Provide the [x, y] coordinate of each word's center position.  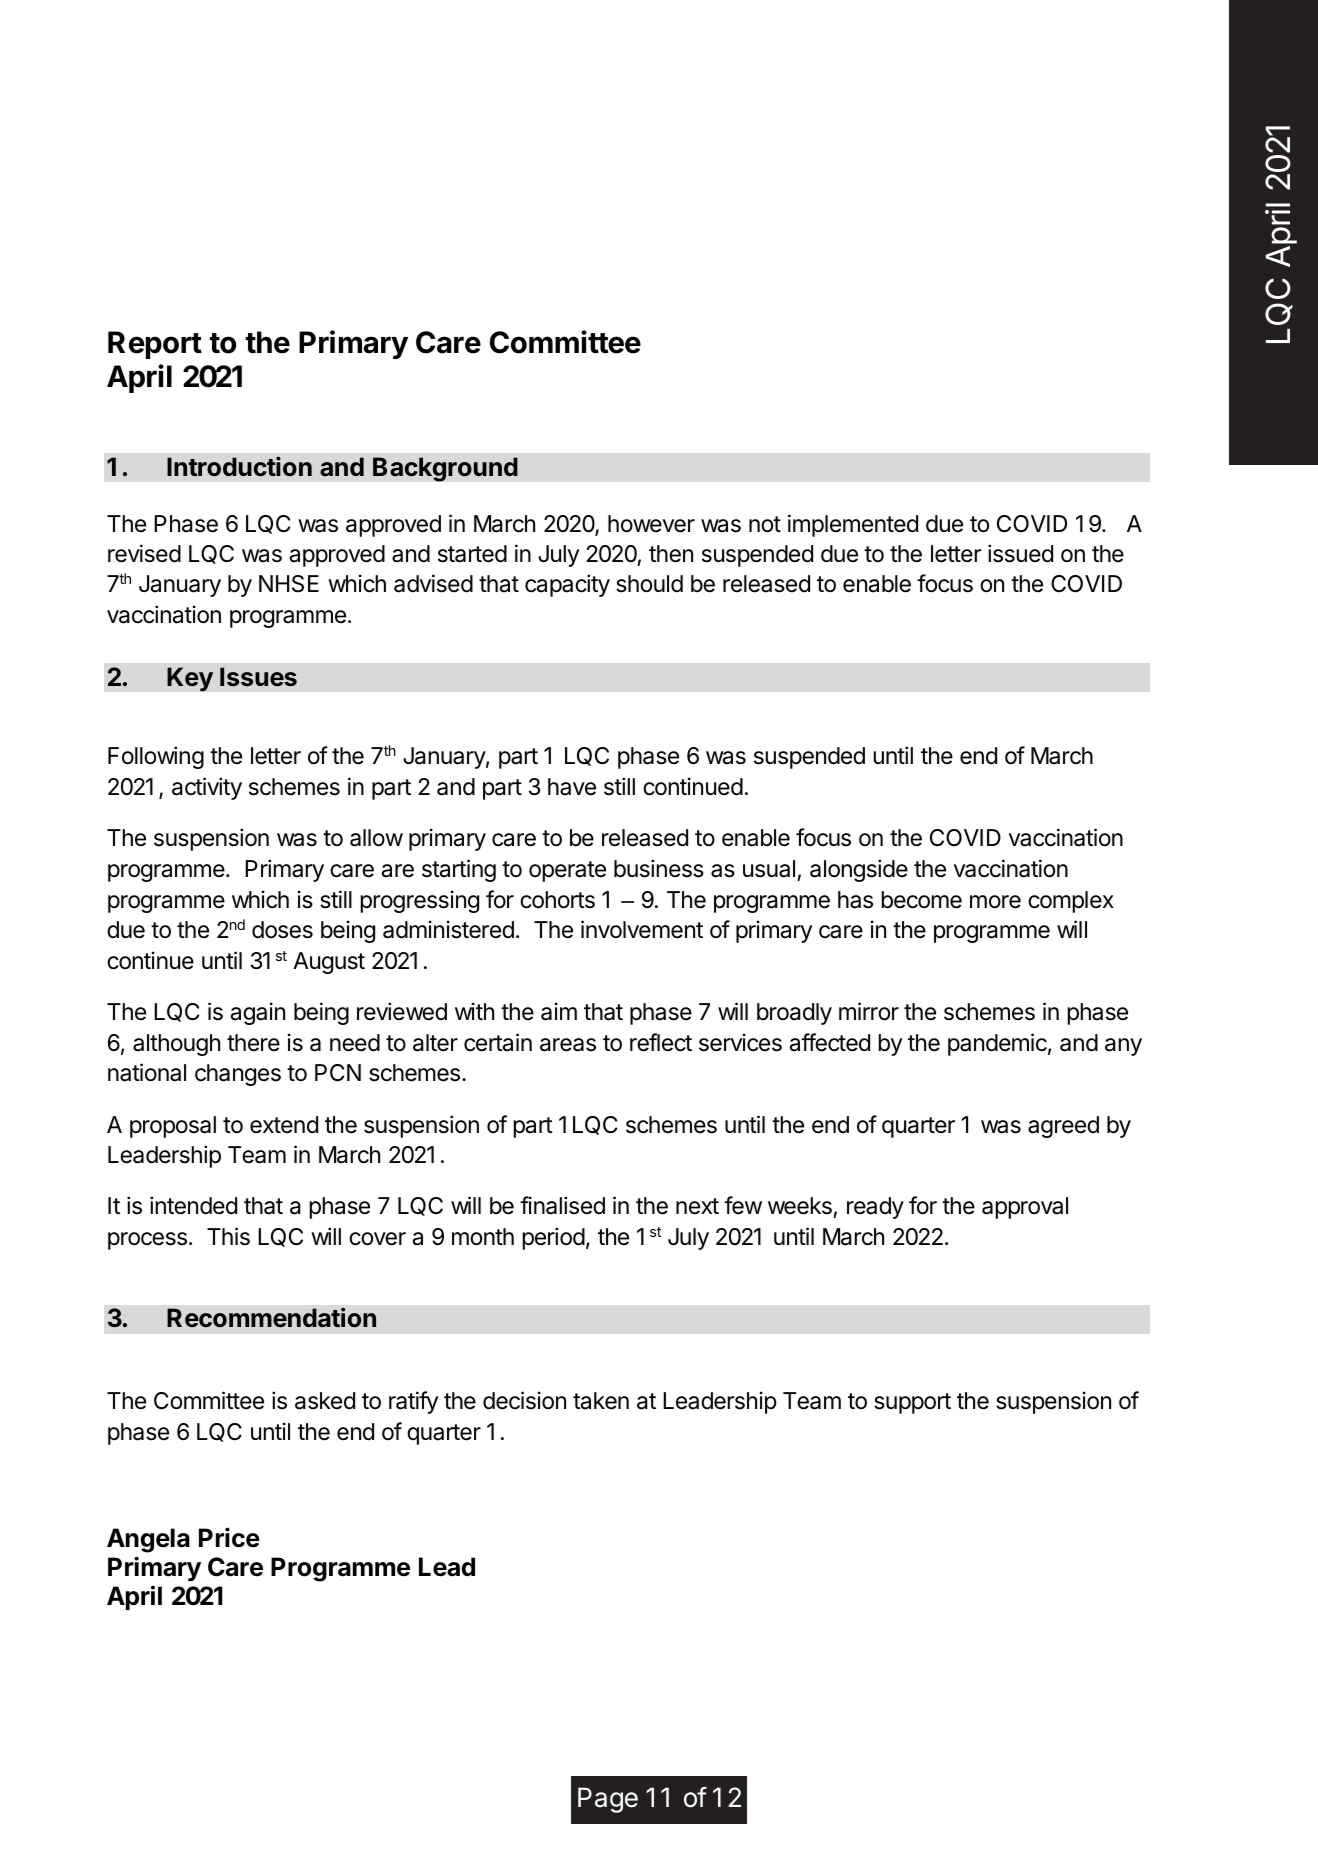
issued [1020, 553]
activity [207, 788]
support [912, 1403]
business [659, 868]
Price [229, 1537]
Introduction [239, 466]
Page [608, 1800]
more [995, 902]
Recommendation [271, 1317]
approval [1025, 1208]
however [651, 524]
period [553, 1238]
